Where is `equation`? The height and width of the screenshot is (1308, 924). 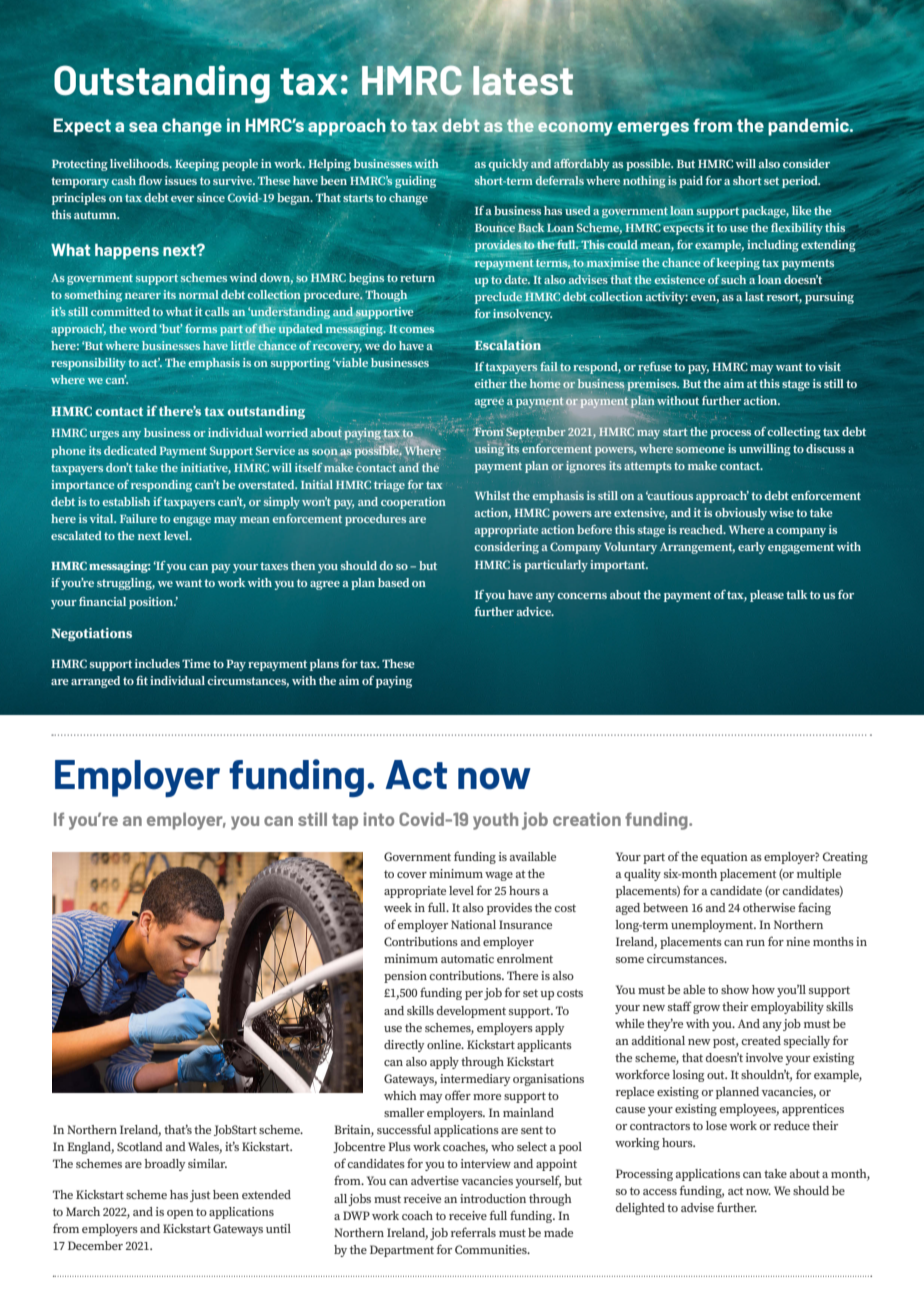 equation is located at coordinates (724, 858).
